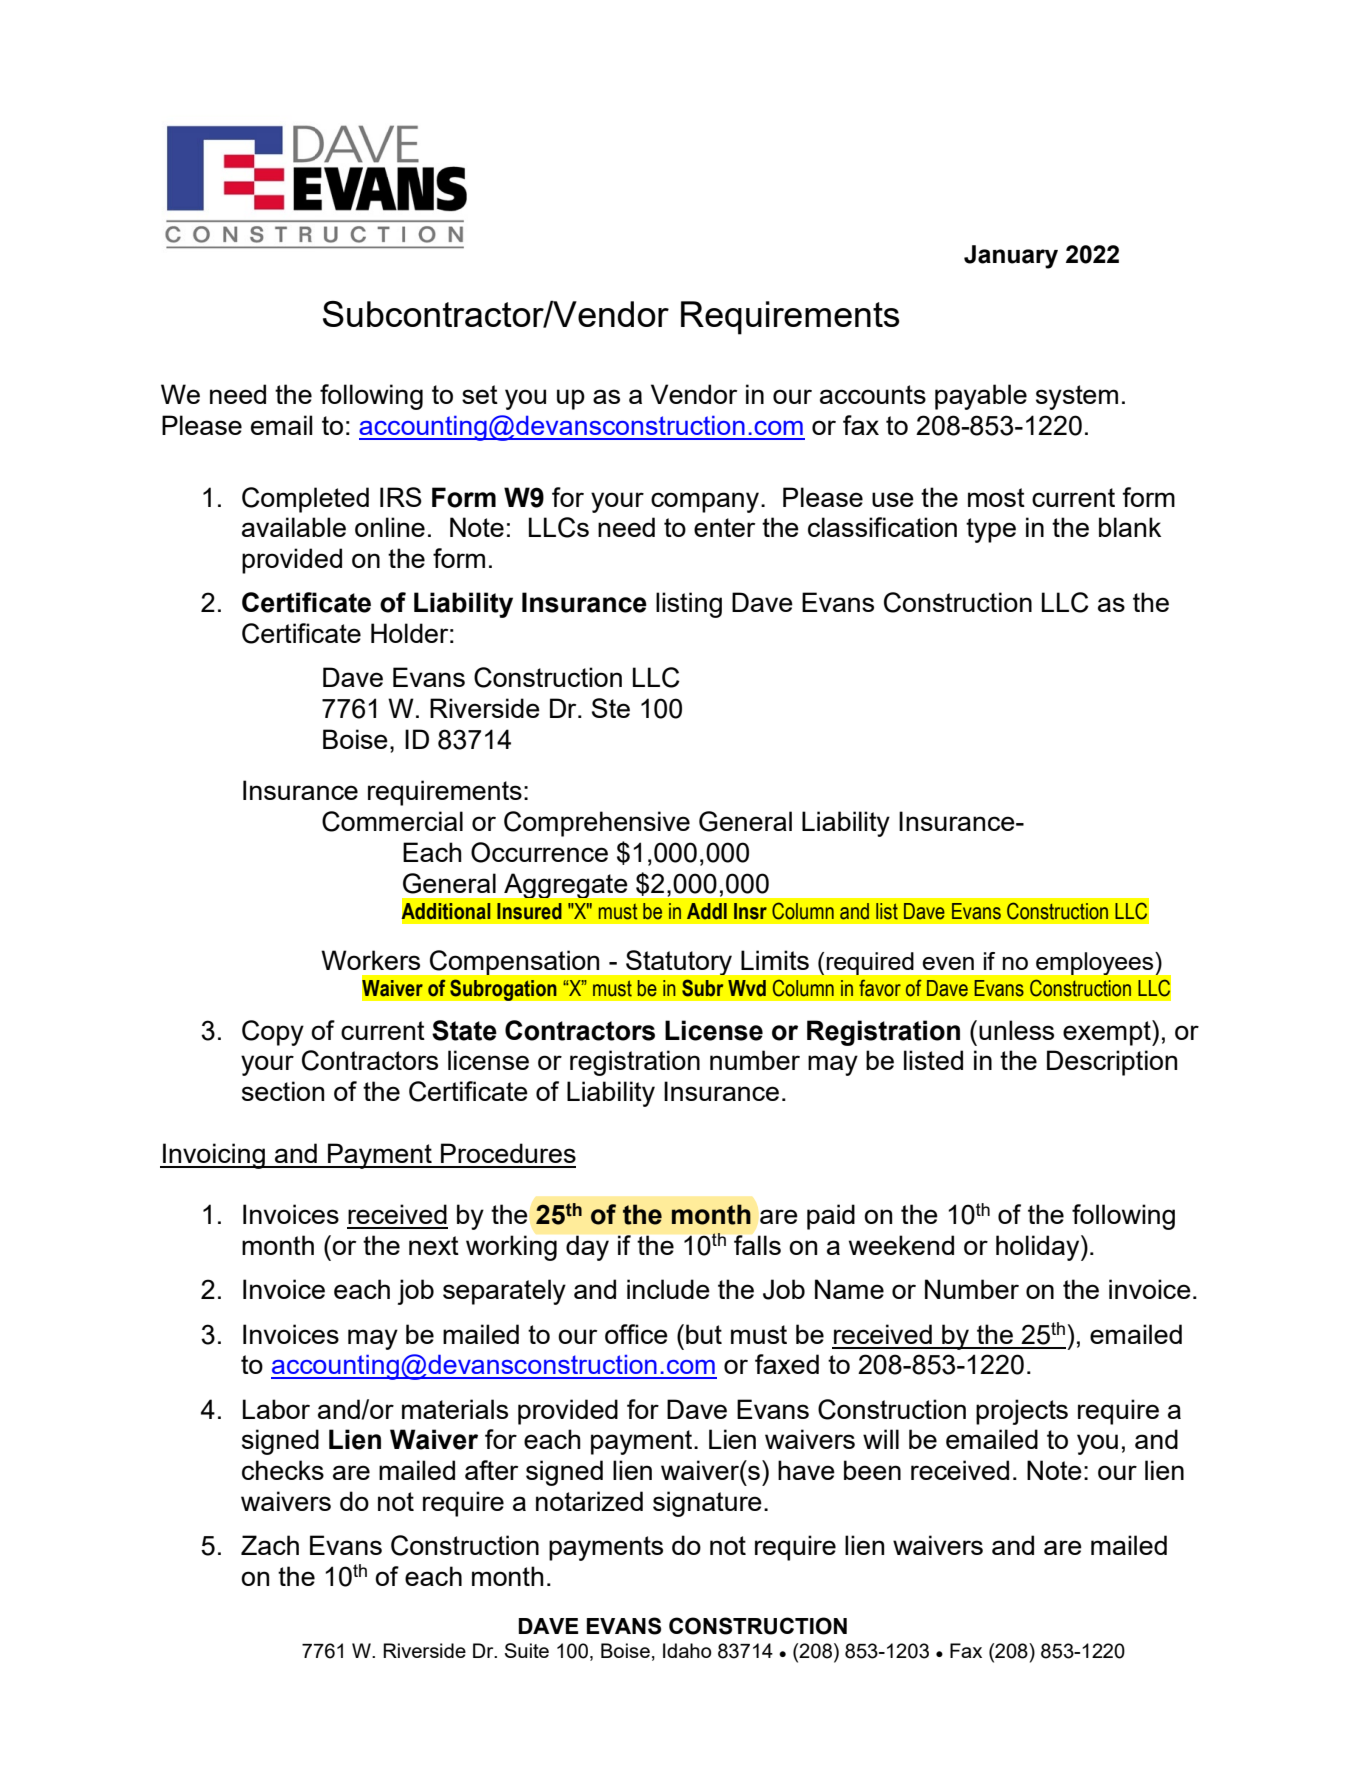 Image resolution: width=1366 pixels, height=1768 pixels. I want to click on accounts, so click(873, 394).
